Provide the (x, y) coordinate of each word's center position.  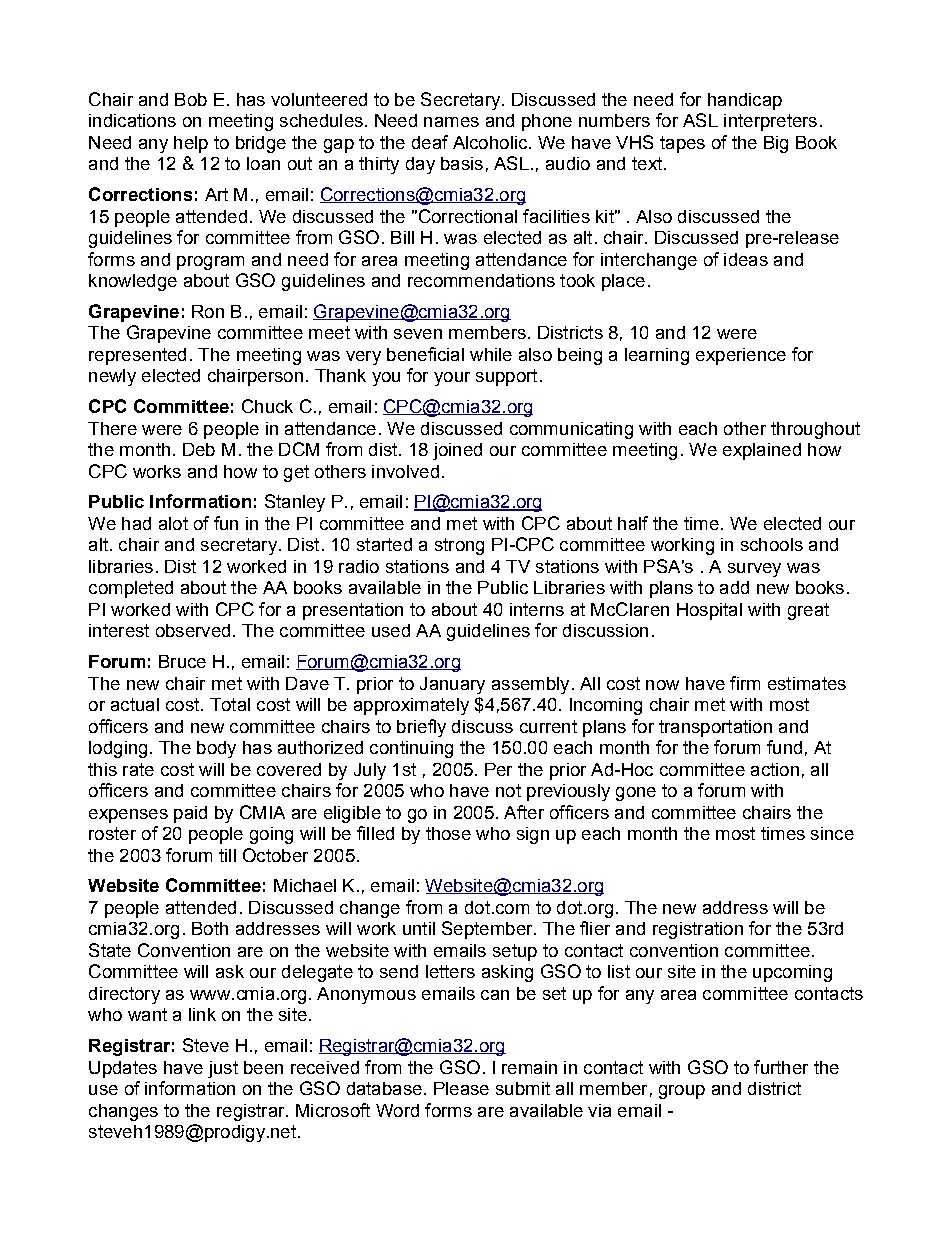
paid (190, 814)
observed (193, 630)
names (451, 122)
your (452, 379)
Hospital (709, 611)
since (832, 833)
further (781, 1067)
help (191, 144)
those (448, 833)
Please (461, 1088)
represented (137, 356)
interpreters (770, 122)
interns (537, 609)
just (223, 1069)
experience (741, 356)
